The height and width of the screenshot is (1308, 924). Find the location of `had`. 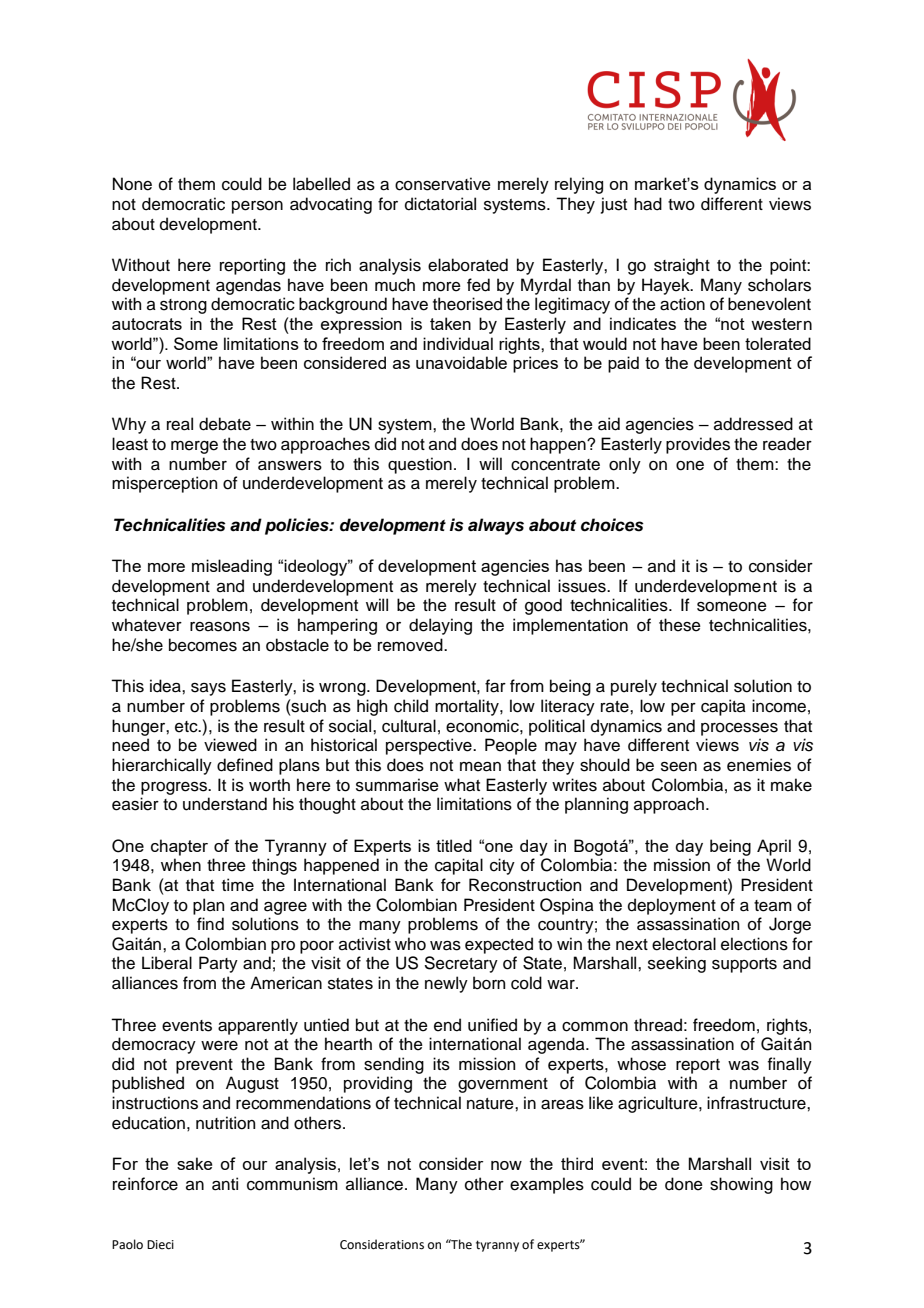

had is located at coordinates (648, 204).
